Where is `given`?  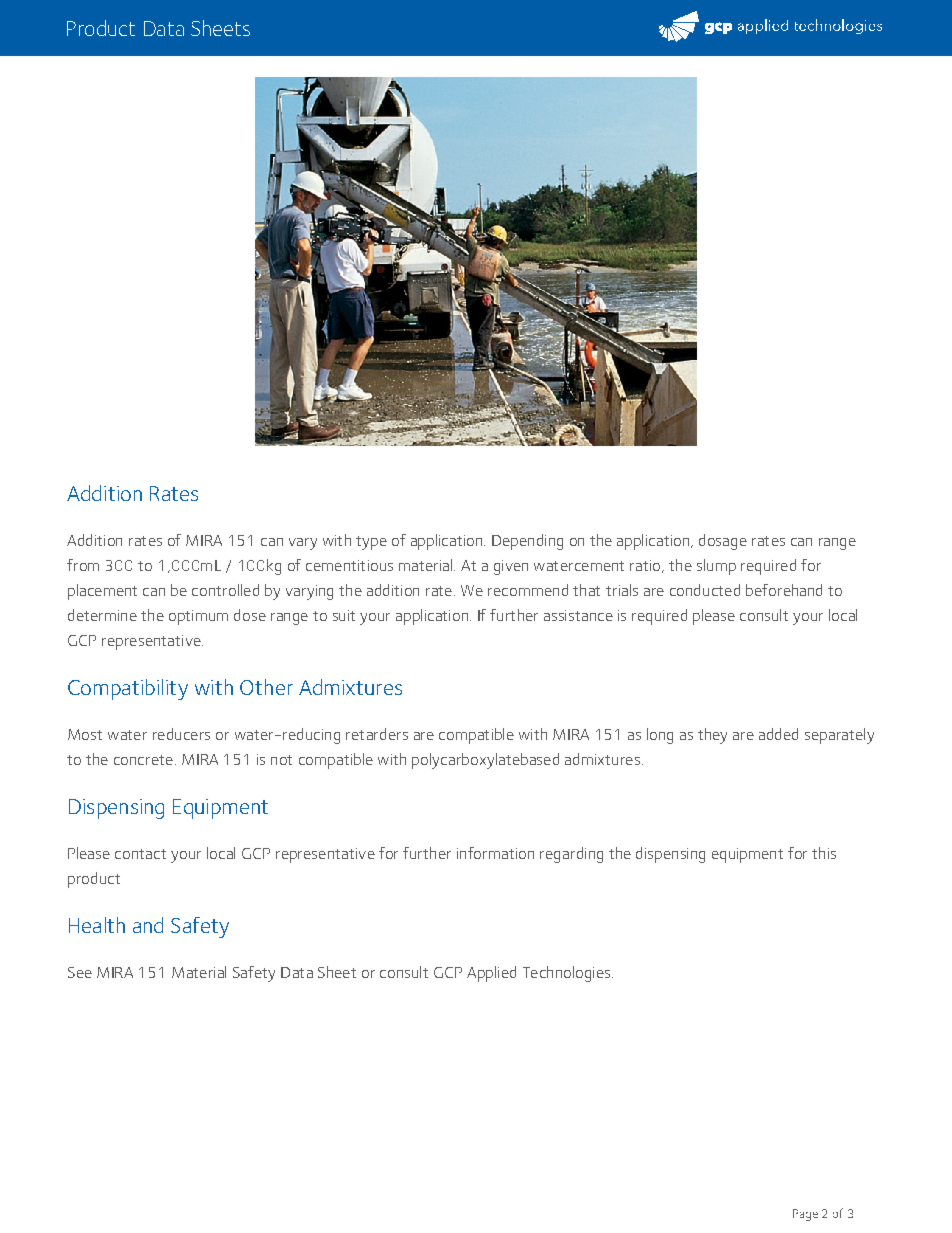
given is located at coordinates (511, 567).
